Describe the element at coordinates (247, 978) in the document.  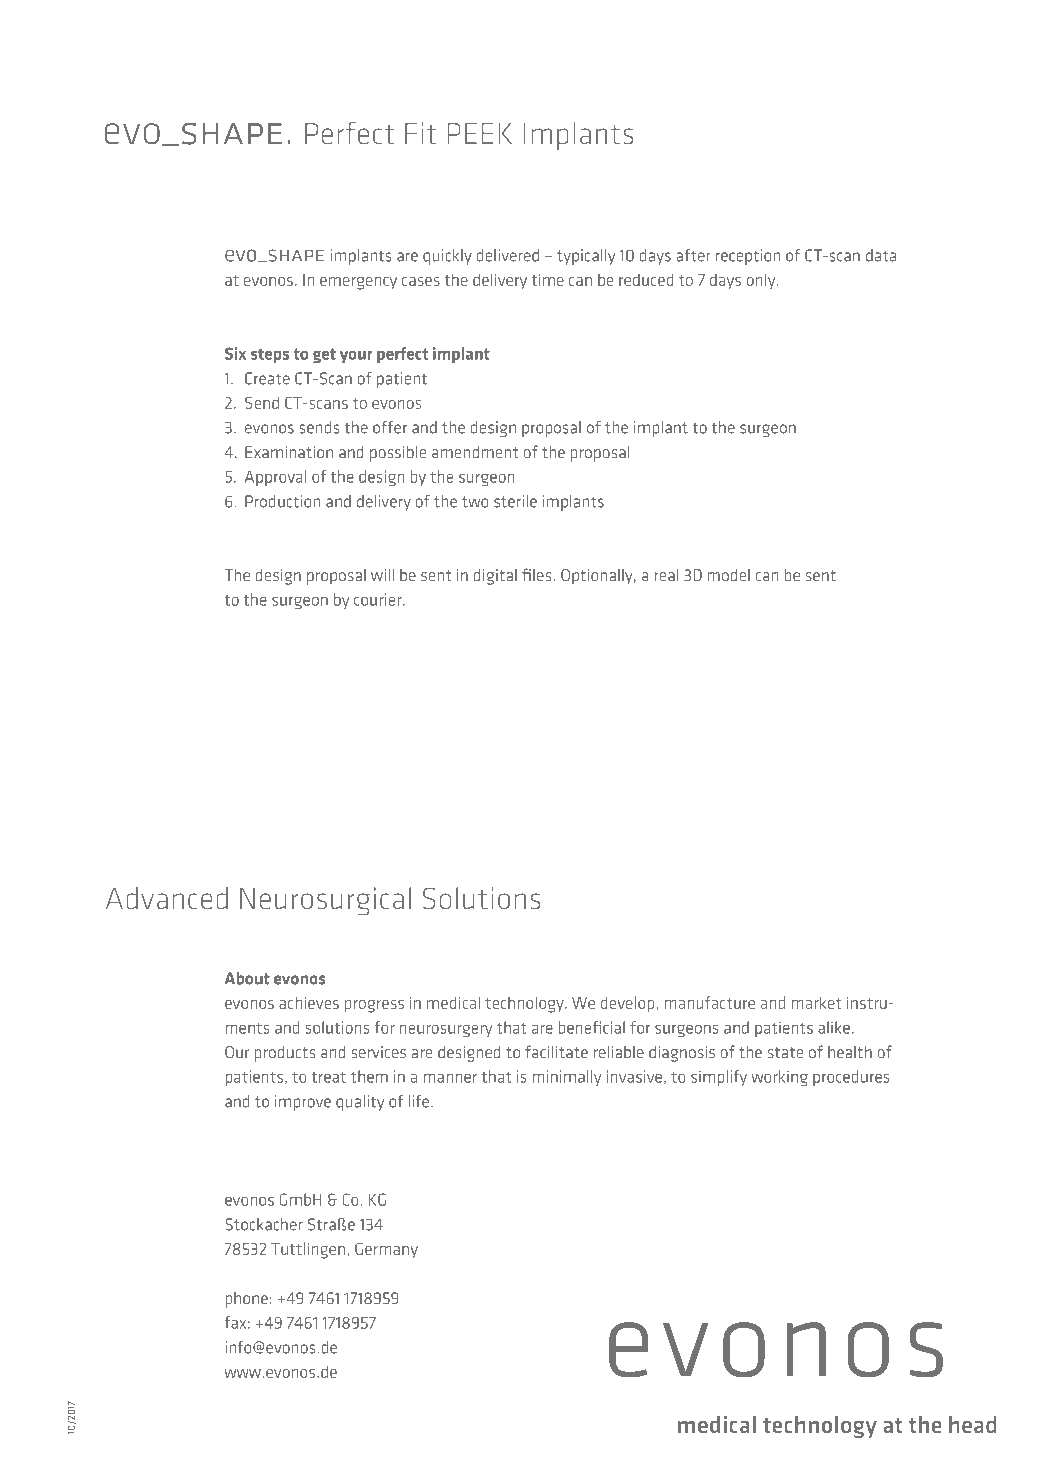
I see `About` at that location.
